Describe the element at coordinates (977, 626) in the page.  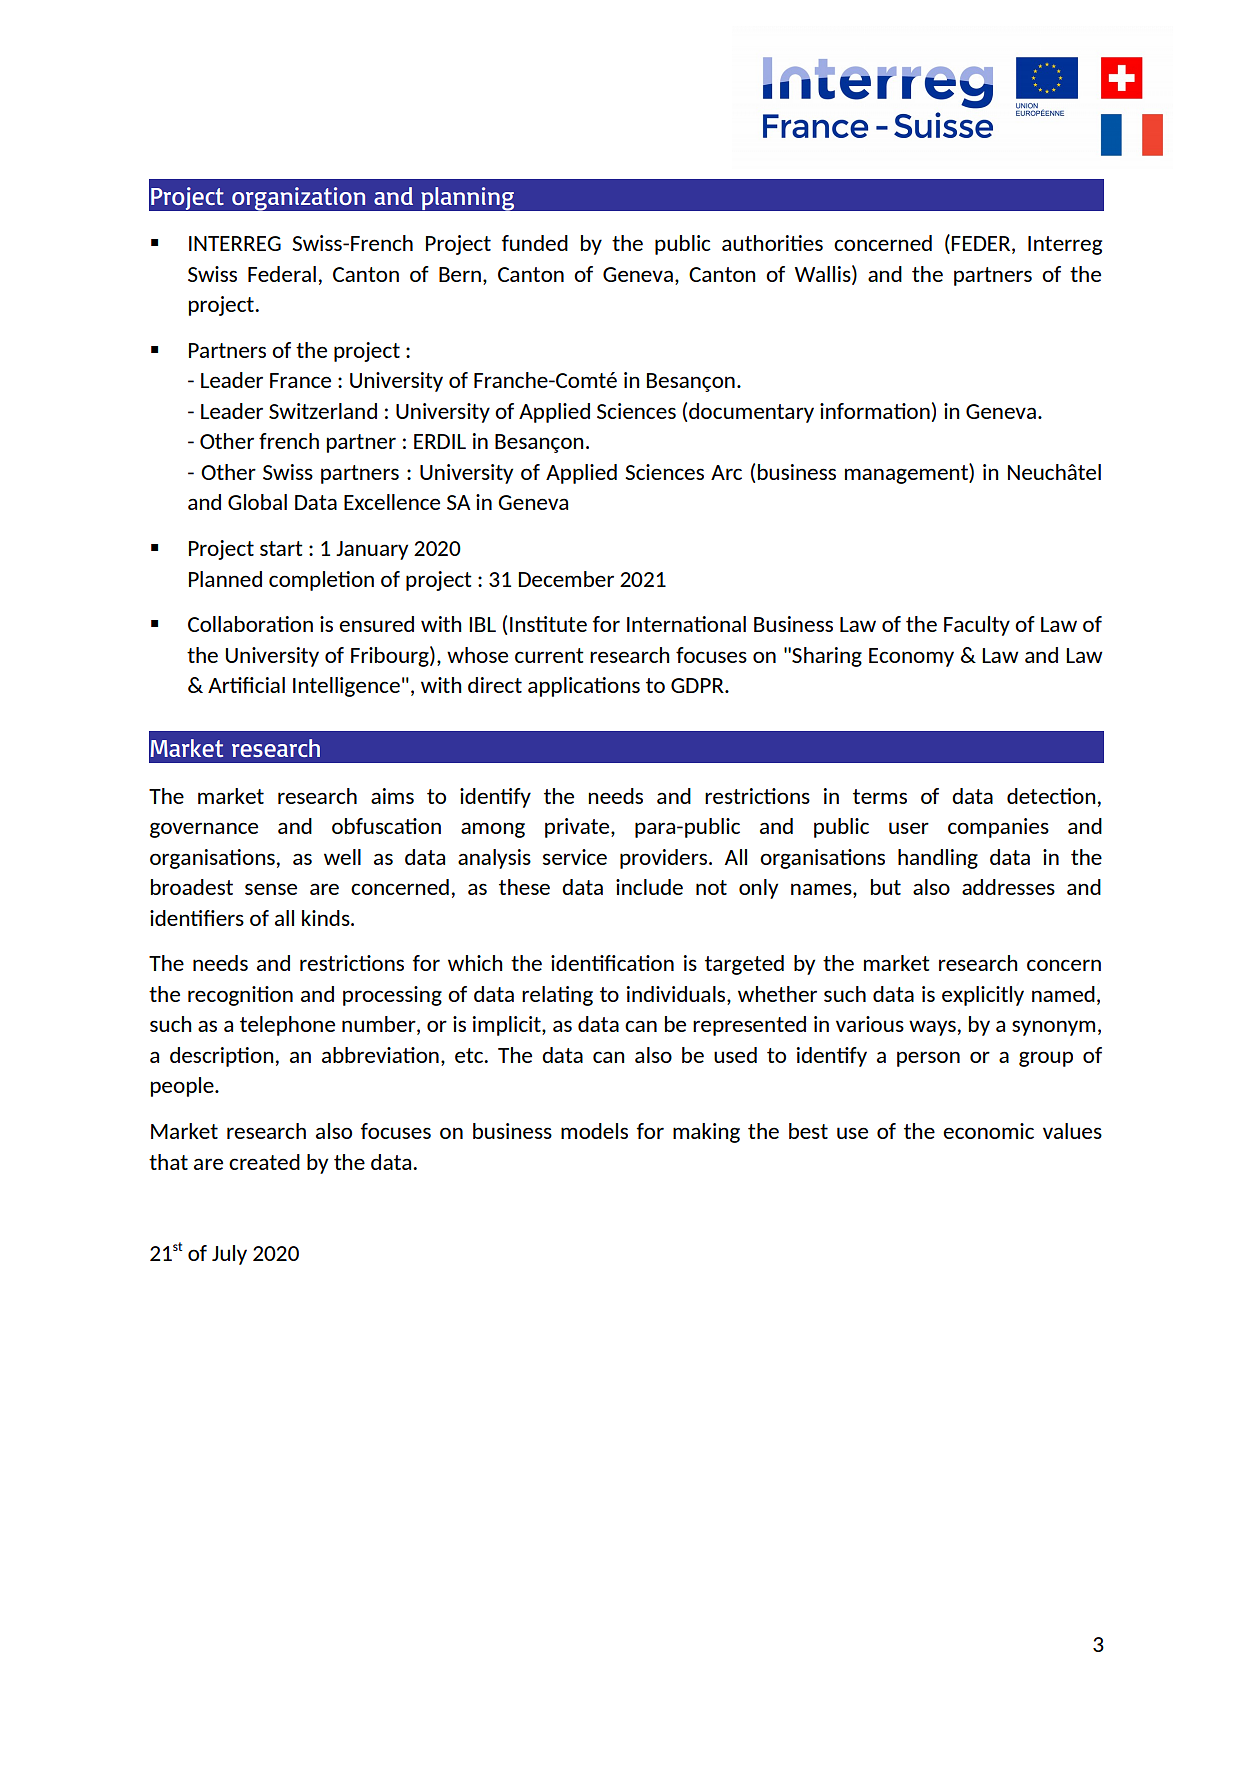
I see `Faculty` at that location.
